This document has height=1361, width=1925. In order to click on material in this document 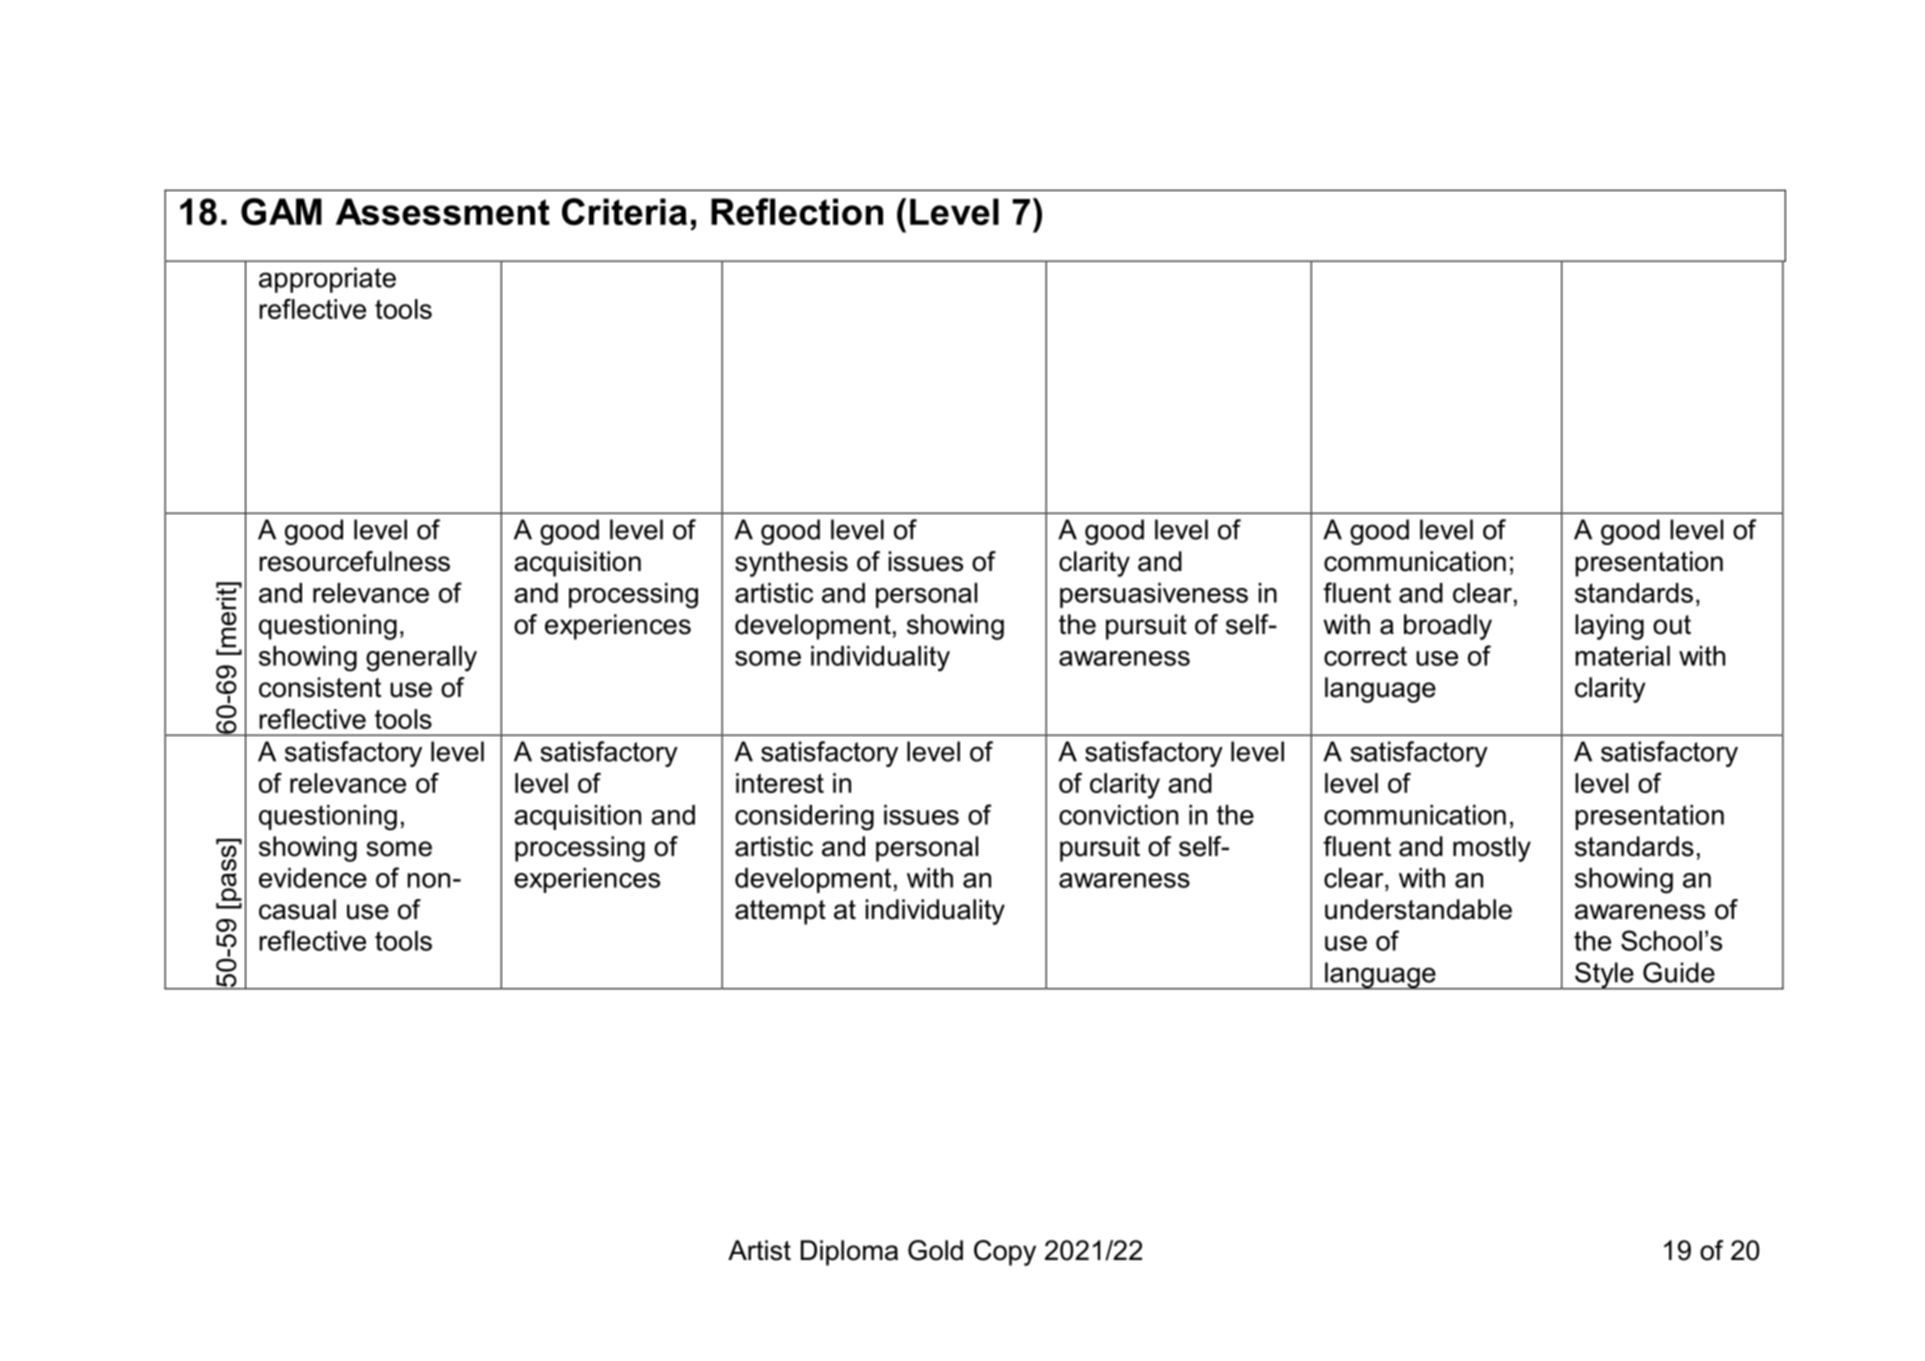, I will do `click(1623, 656)`.
